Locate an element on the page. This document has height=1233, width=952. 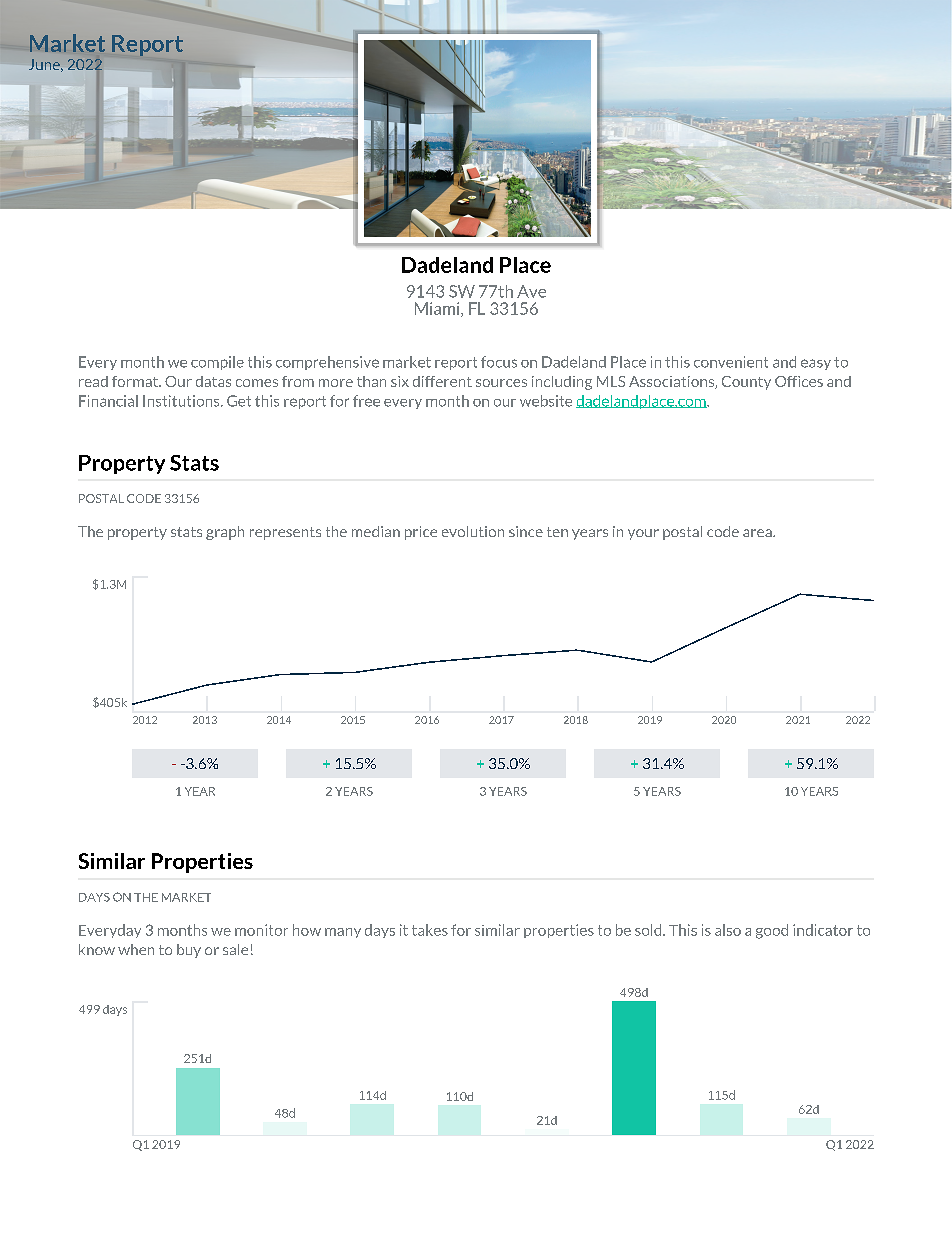
compile is located at coordinates (217, 363).
